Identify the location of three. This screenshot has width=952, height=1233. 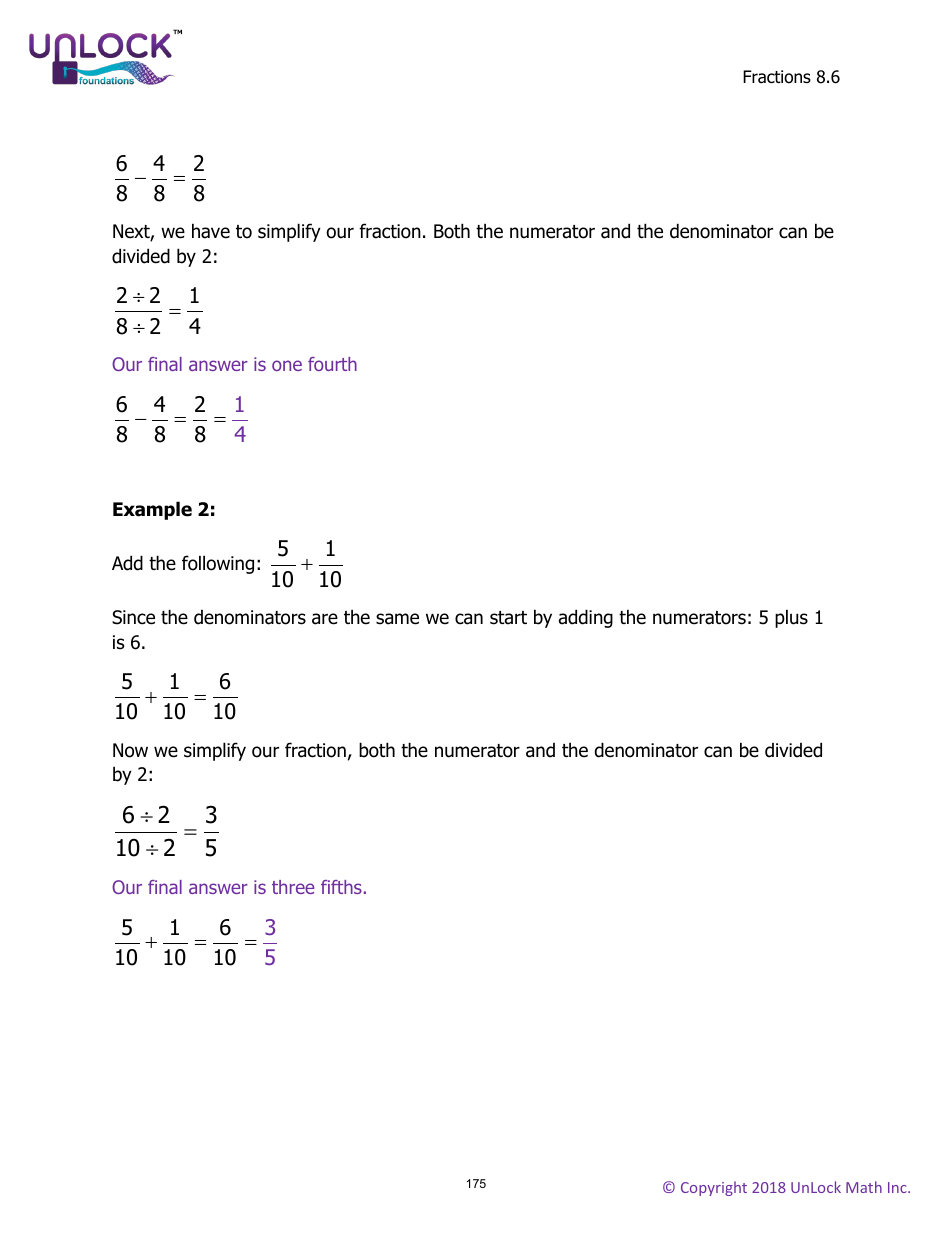
(293, 887).
